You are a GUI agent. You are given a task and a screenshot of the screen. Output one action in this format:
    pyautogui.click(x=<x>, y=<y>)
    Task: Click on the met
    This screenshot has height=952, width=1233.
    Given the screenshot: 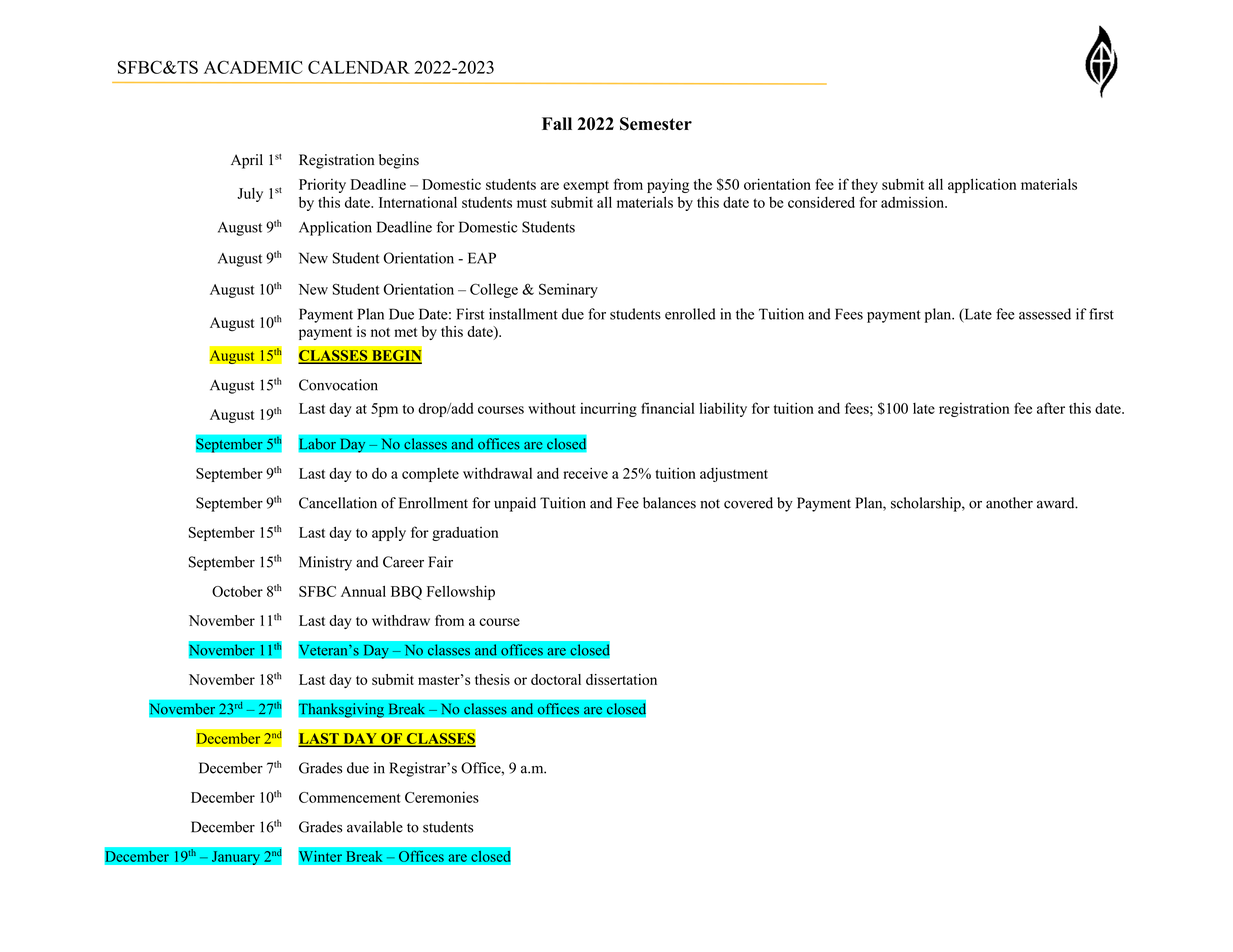 What is the action you would take?
    pyautogui.click(x=405, y=332)
